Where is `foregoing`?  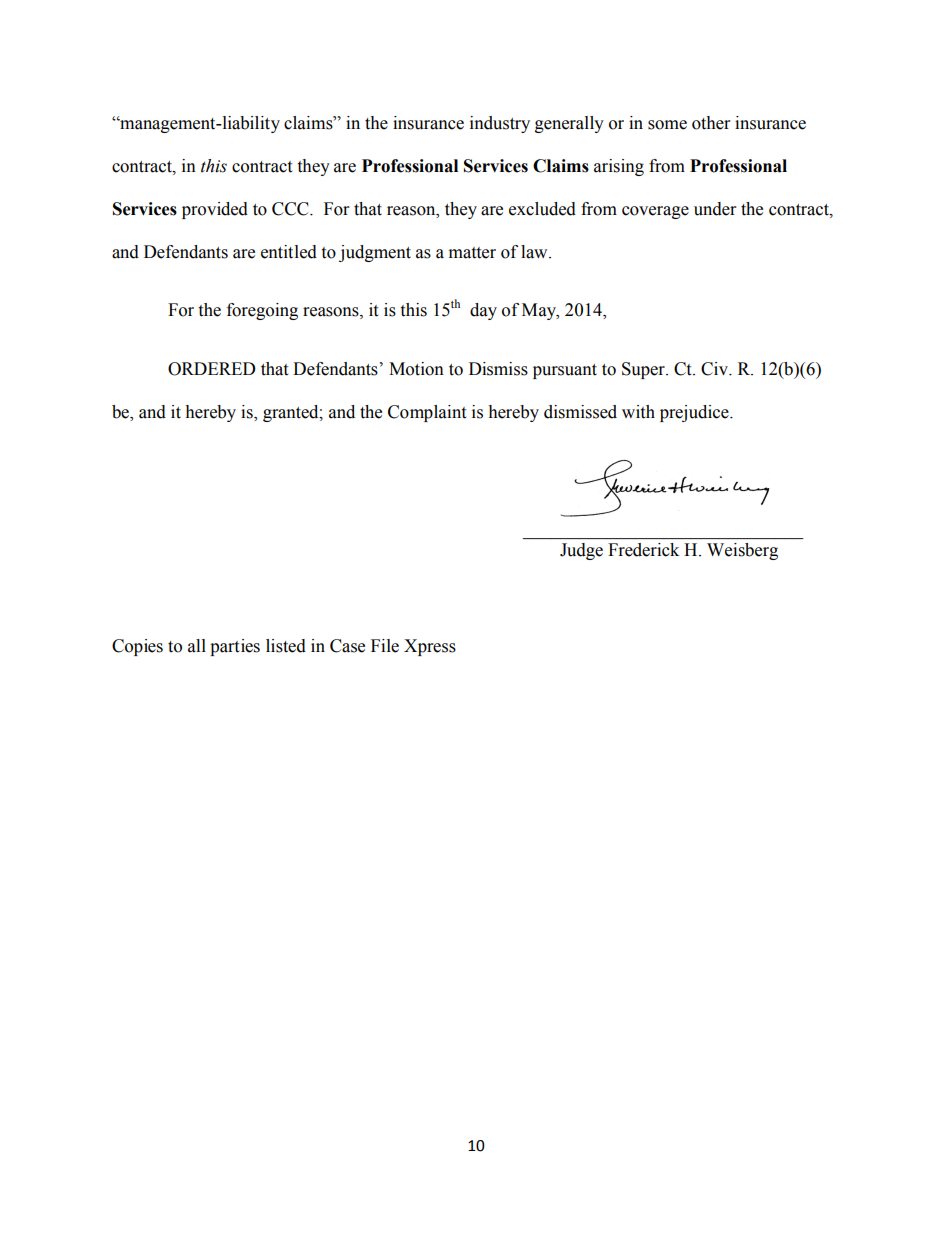 foregoing is located at coordinates (262, 311).
